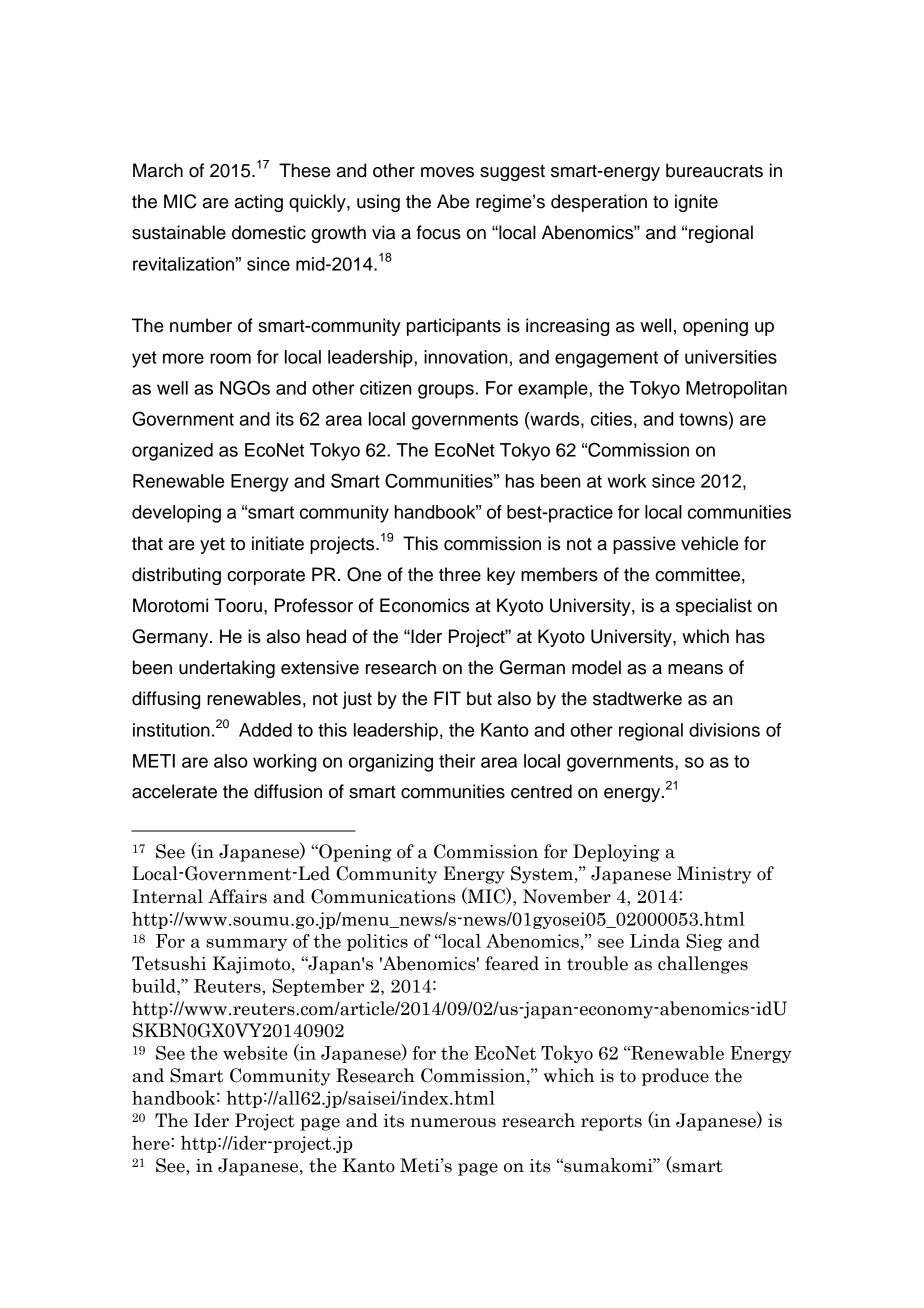 The height and width of the document is (1308, 924). Describe the element at coordinates (152, 1143) in the document. I see `here` at that location.
